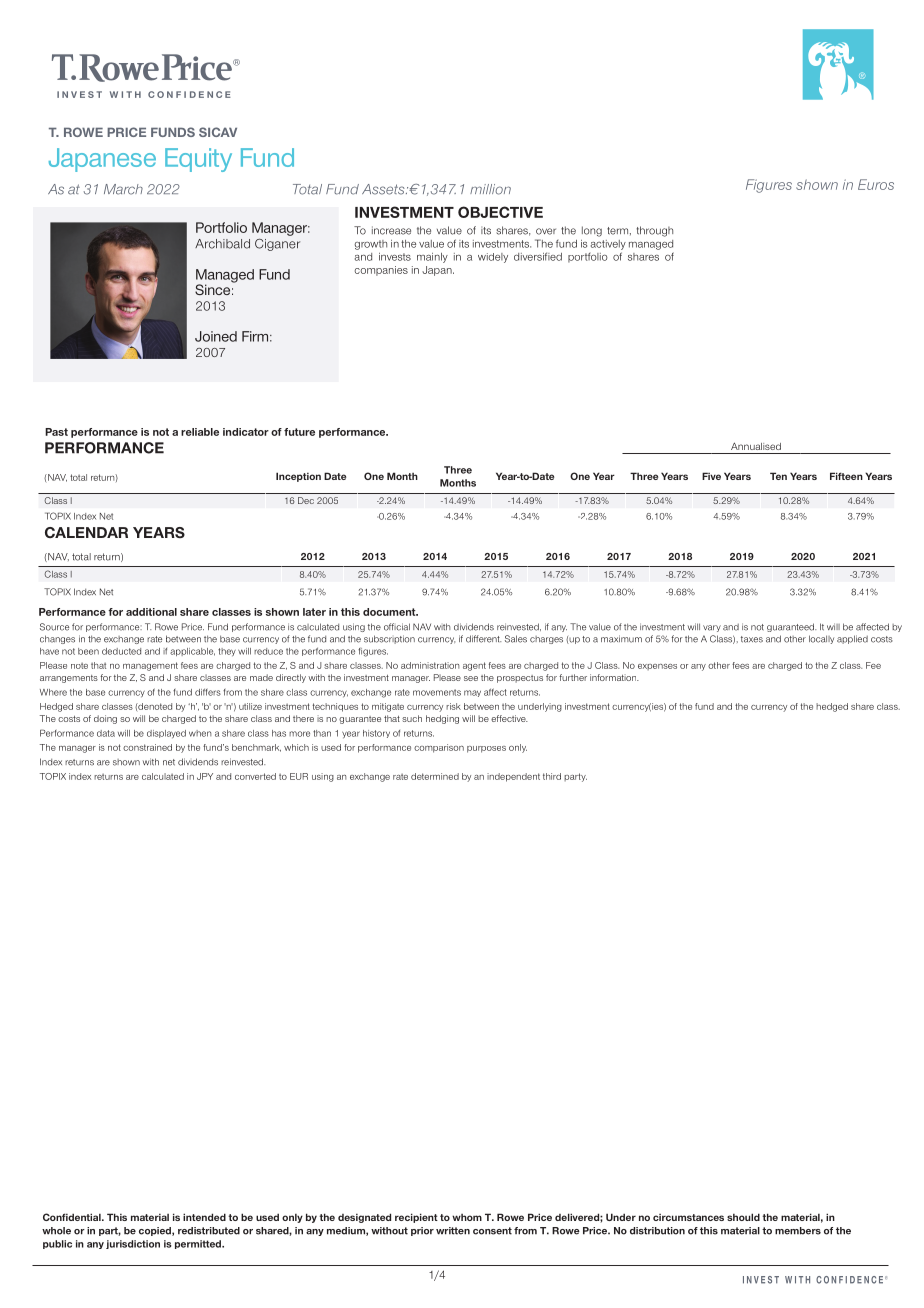 The width and height of the document is (924, 1308). What do you see at coordinates (467, 1217) in the document?
I see `whom` at bounding box center [467, 1217].
